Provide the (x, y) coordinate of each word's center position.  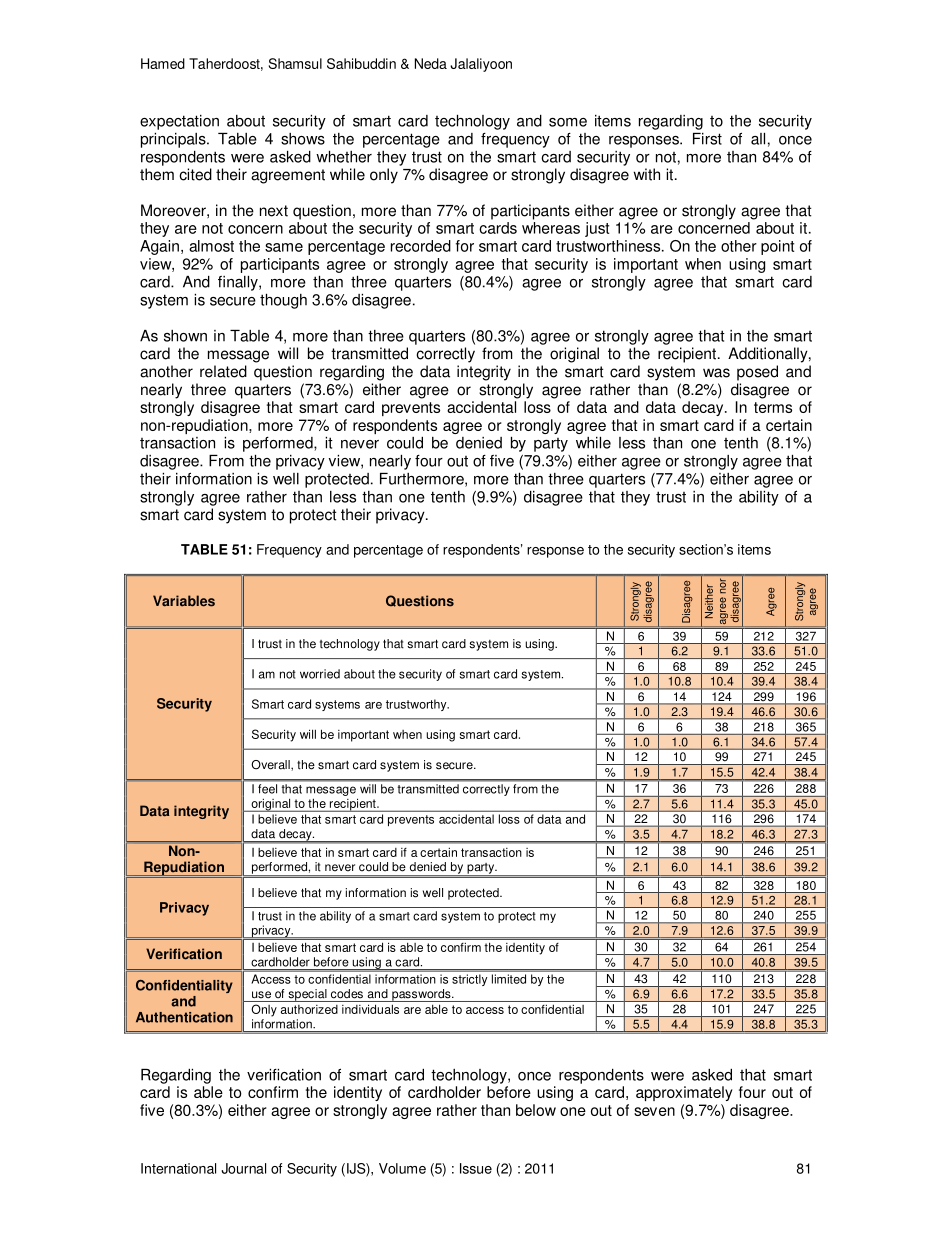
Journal (243, 1168)
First (707, 139)
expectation (179, 122)
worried (320, 674)
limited (509, 979)
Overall (271, 765)
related (223, 371)
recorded (421, 246)
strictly (469, 980)
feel (267, 789)
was (716, 373)
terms (773, 407)
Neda (431, 63)
